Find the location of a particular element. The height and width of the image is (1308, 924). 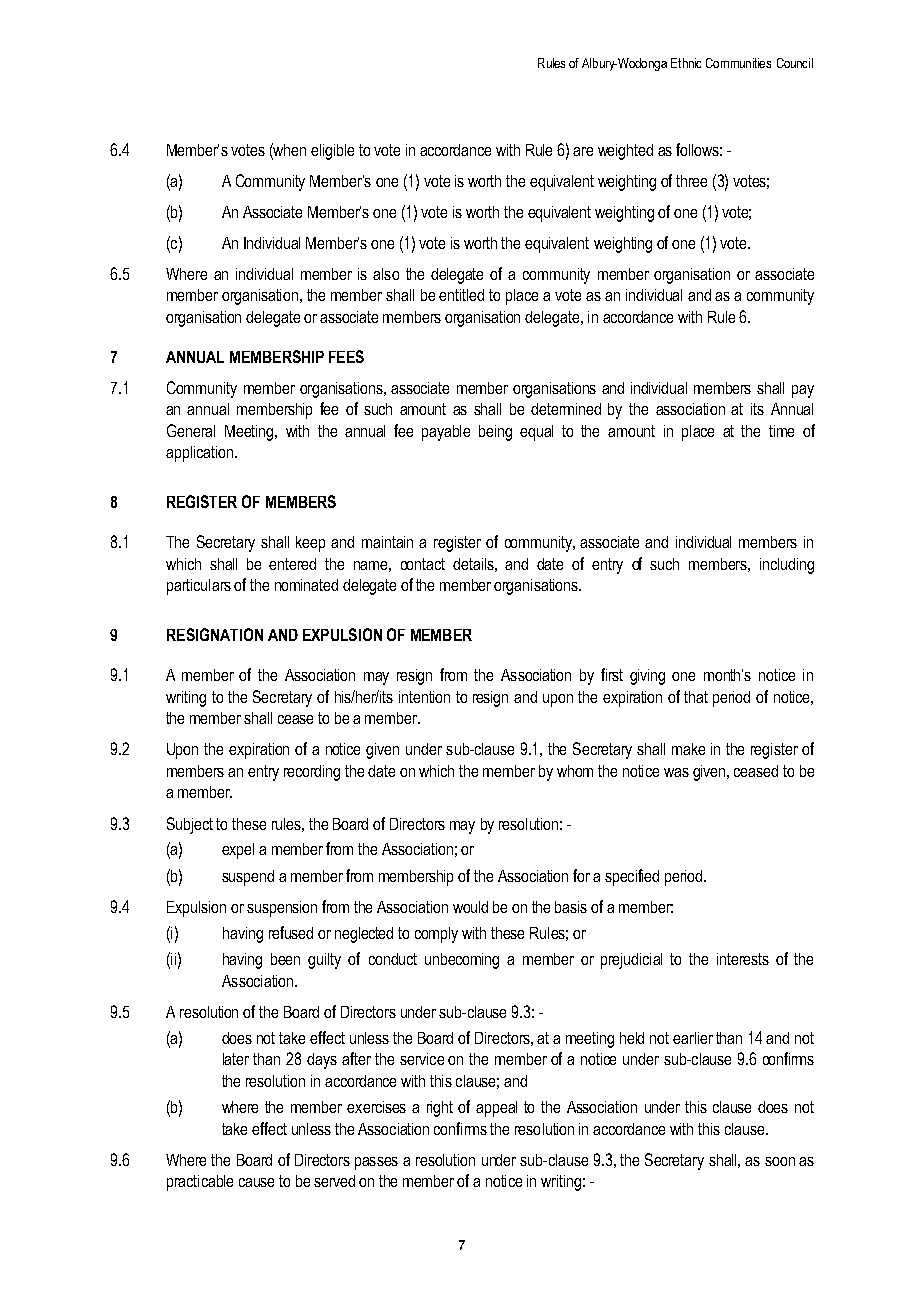

cause is located at coordinates (256, 1182).
